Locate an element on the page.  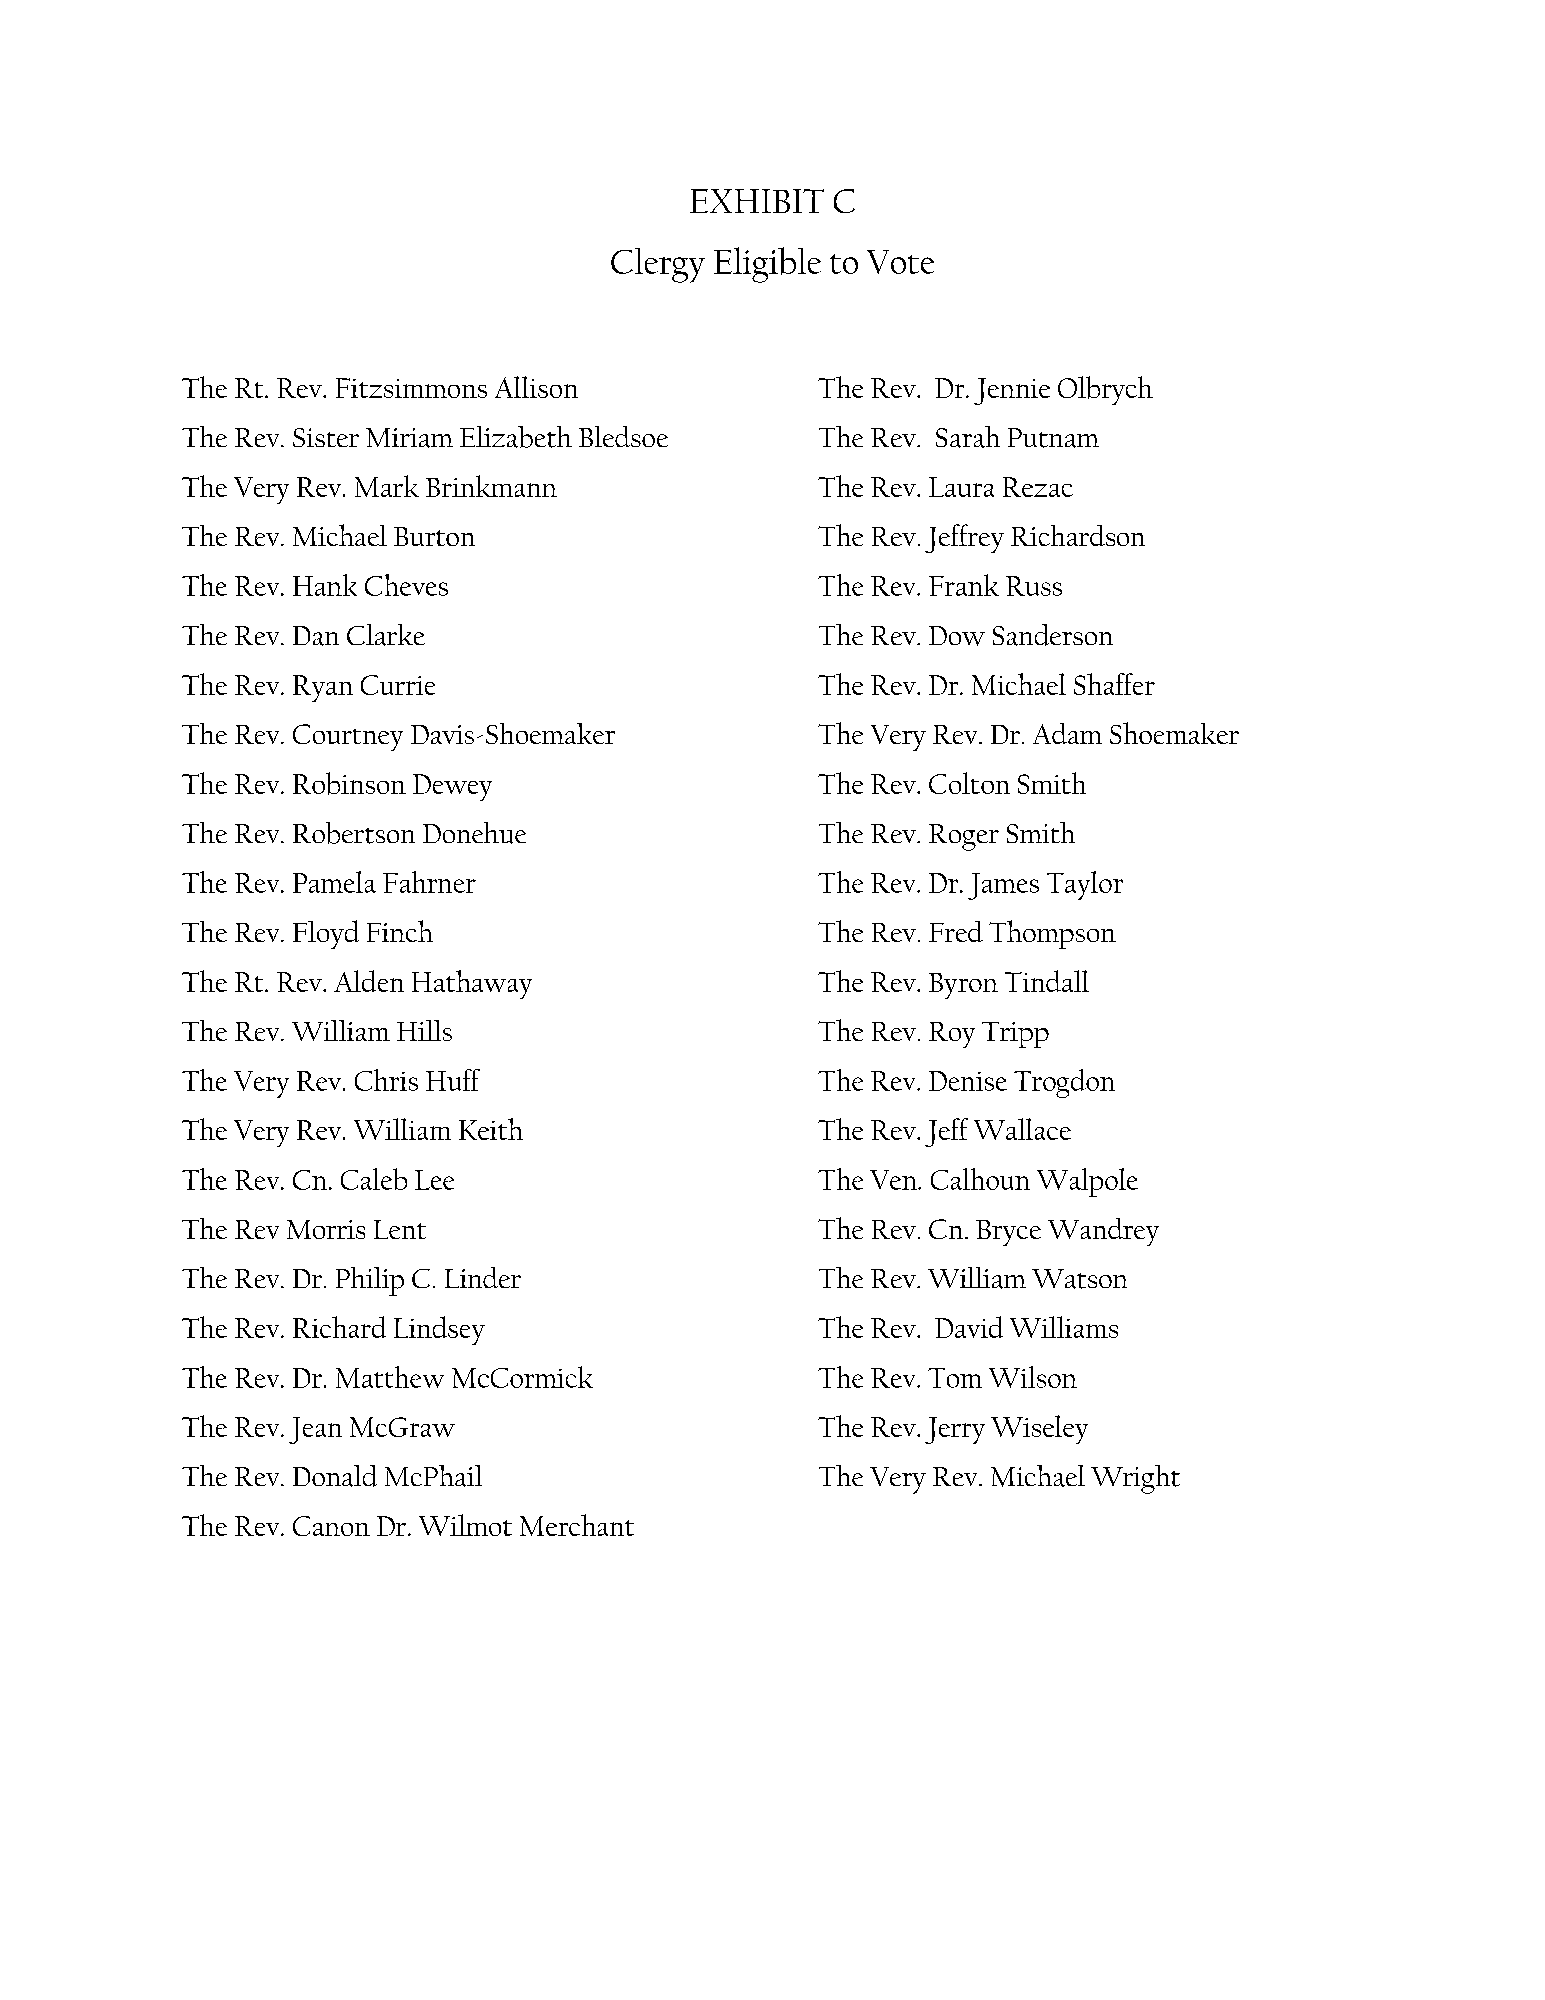
Eligible is located at coordinates (767, 265).
